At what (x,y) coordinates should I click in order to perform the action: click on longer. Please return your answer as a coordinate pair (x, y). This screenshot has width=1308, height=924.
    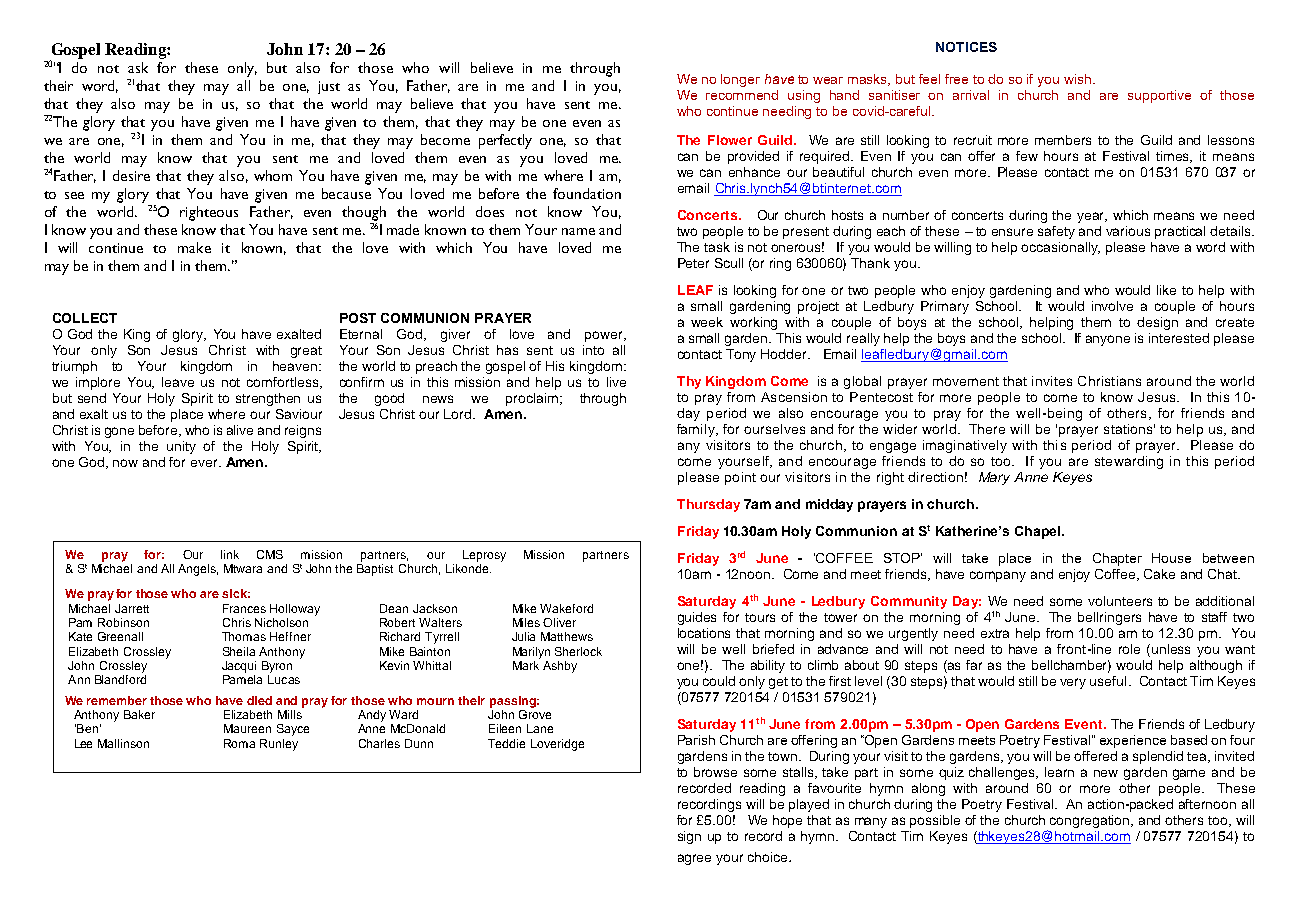
    Looking at the image, I should click on (740, 80).
